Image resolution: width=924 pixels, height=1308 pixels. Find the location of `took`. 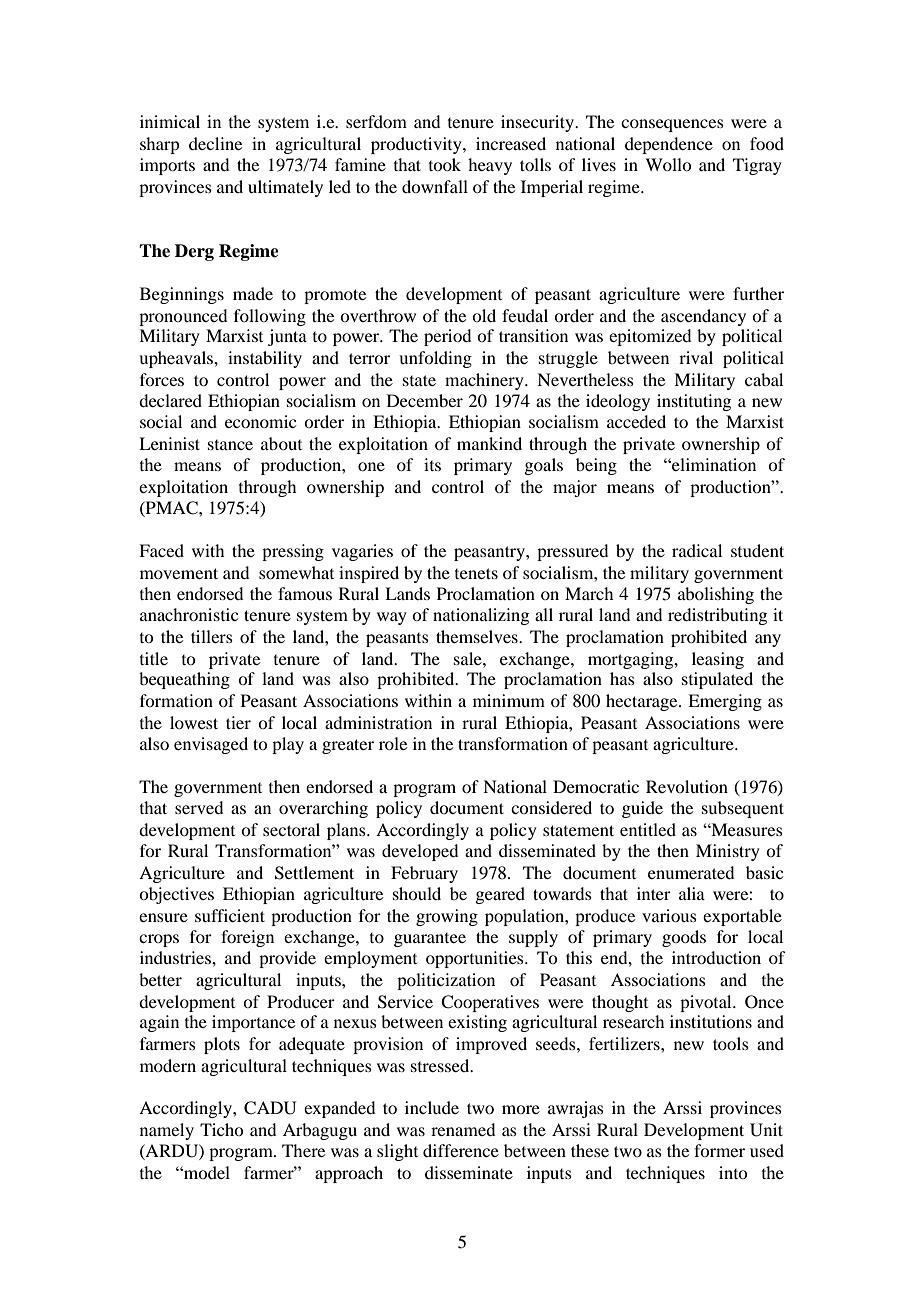

took is located at coordinates (445, 164).
